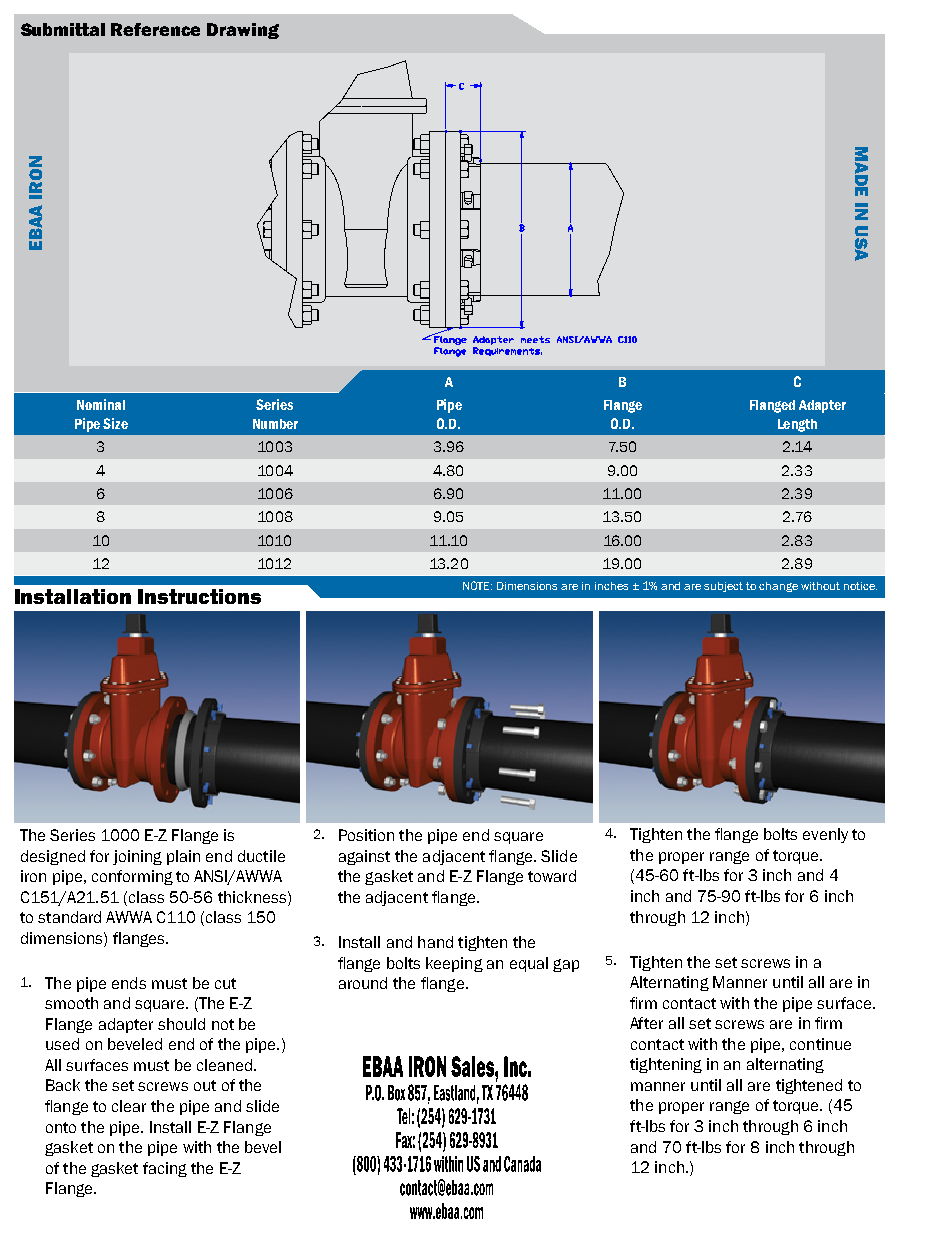 This image has height=1233, width=952. I want to click on change, so click(778, 587).
